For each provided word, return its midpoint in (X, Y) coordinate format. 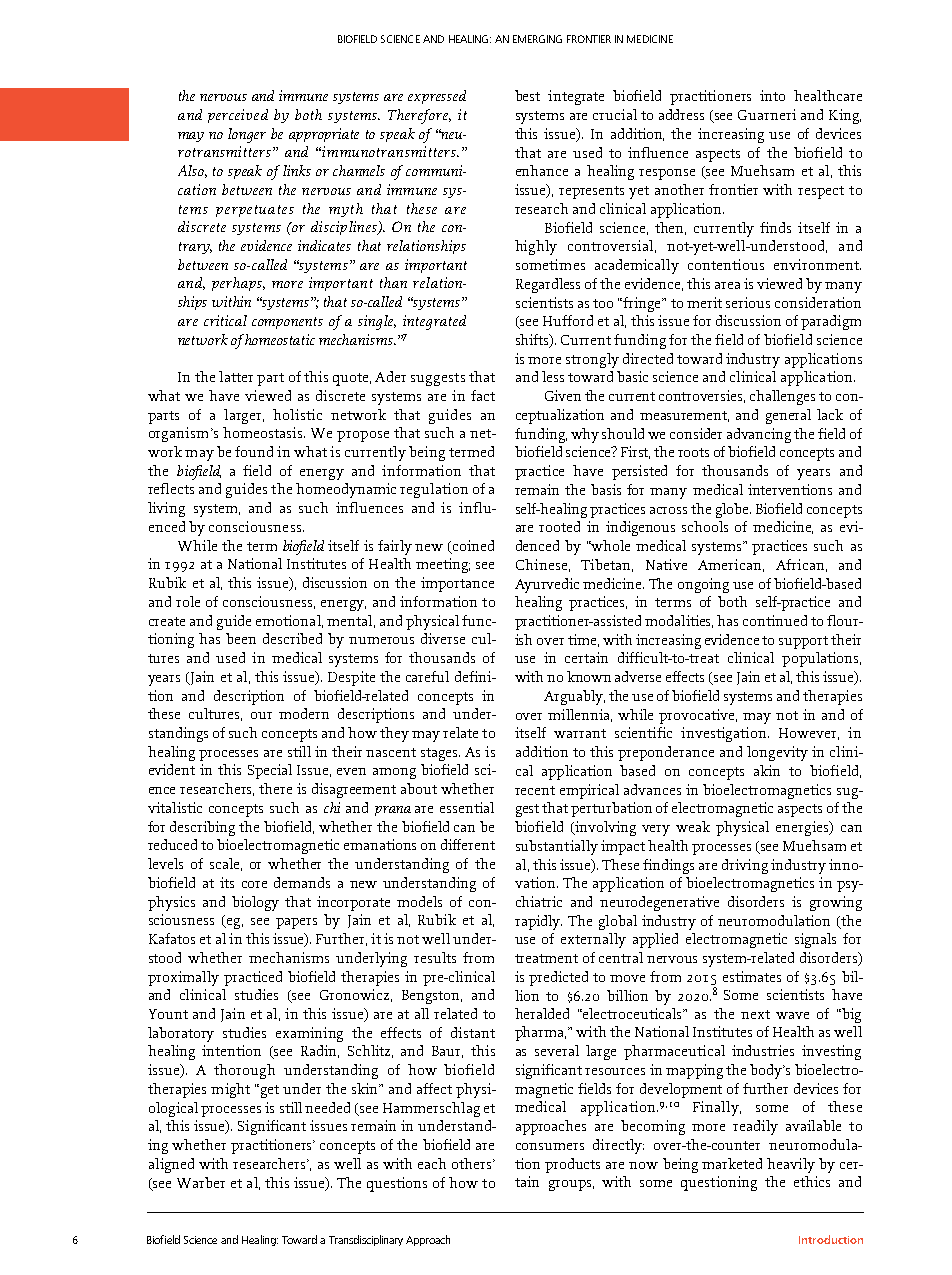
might (230, 1090)
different (468, 844)
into (772, 95)
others (473, 1163)
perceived (238, 116)
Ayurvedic (547, 585)
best (527, 95)
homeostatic (279, 339)
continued (775, 620)
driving (745, 866)
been (241, 638)
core (254, 884)
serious (748, 302)
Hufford (568, 320)
